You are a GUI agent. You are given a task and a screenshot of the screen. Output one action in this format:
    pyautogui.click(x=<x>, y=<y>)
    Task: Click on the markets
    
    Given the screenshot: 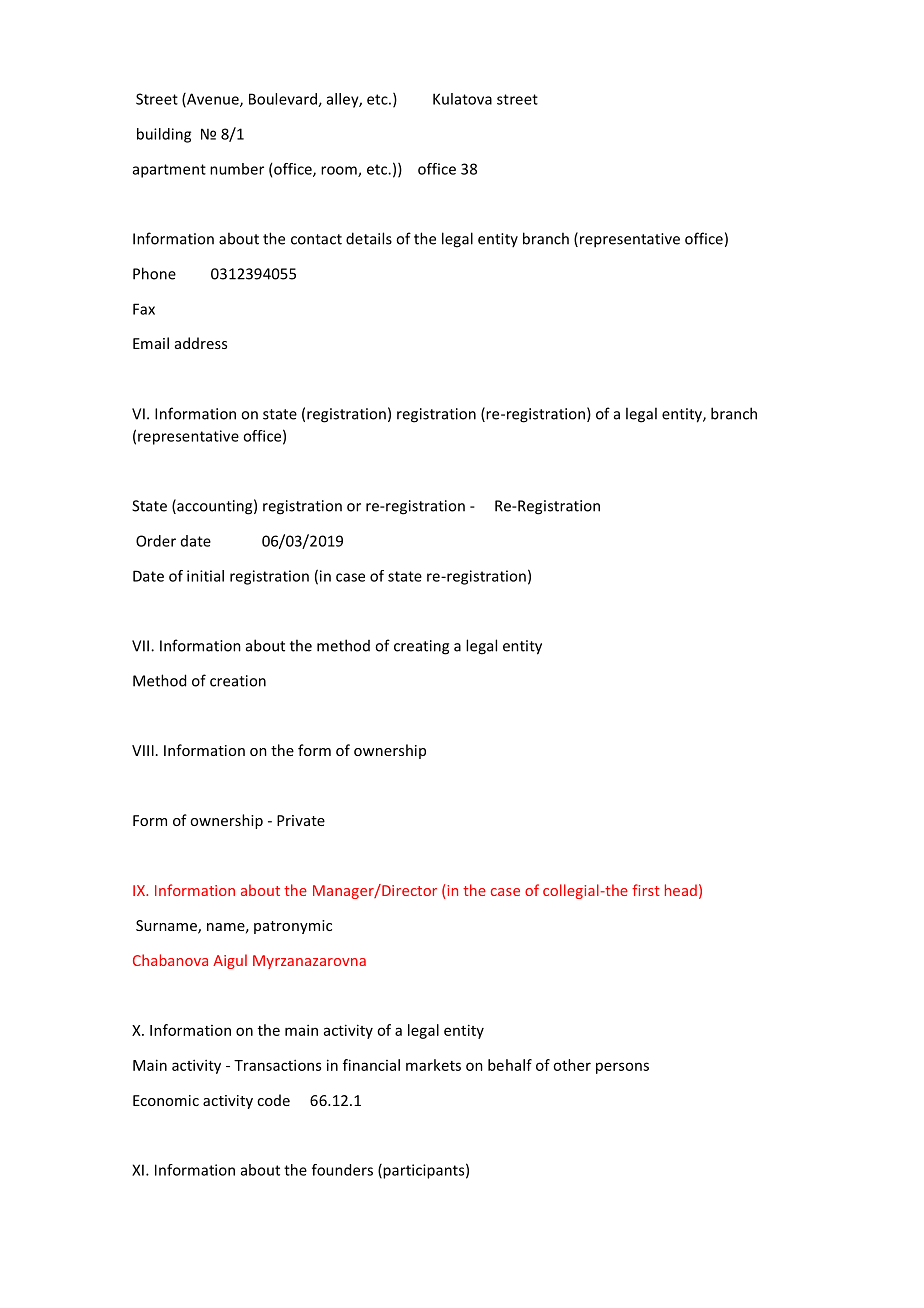 What is the action you would take?
    pyautogui.click(x=433, y=1065)
